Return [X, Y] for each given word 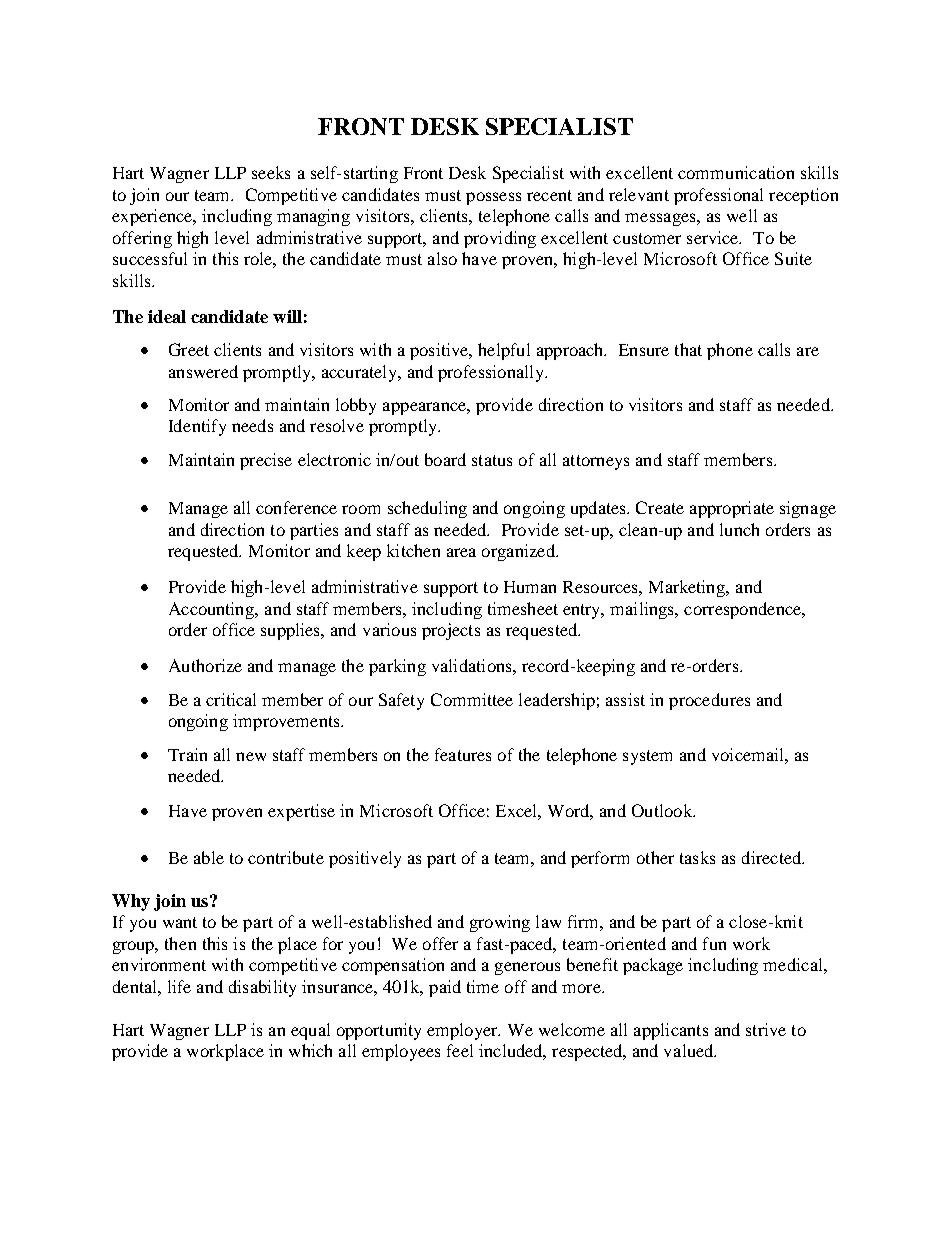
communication [736, 172]
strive [766, 1029]
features [463, 754]
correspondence [744, 610]
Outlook [663, 810]
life [179, 986]
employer [463, 1031]
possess [493, 198]
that [688, 349]
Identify [197, 427]
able [209, 857]
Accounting [213, 610]
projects [451, 631]
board [445, 459]
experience [153, 217]
